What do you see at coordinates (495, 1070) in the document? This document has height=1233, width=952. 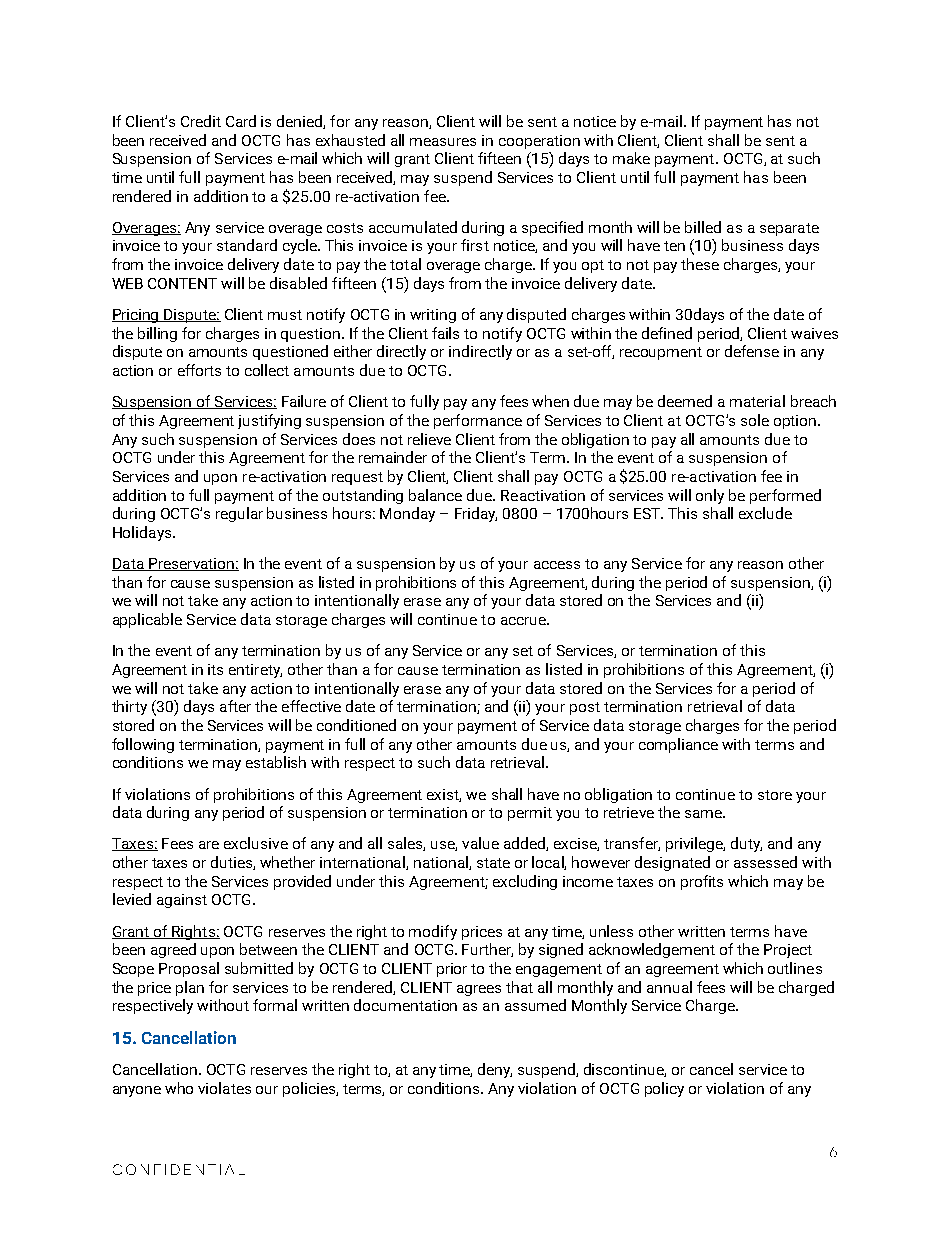 I see `deny` at bounding box center [495, 1070].
